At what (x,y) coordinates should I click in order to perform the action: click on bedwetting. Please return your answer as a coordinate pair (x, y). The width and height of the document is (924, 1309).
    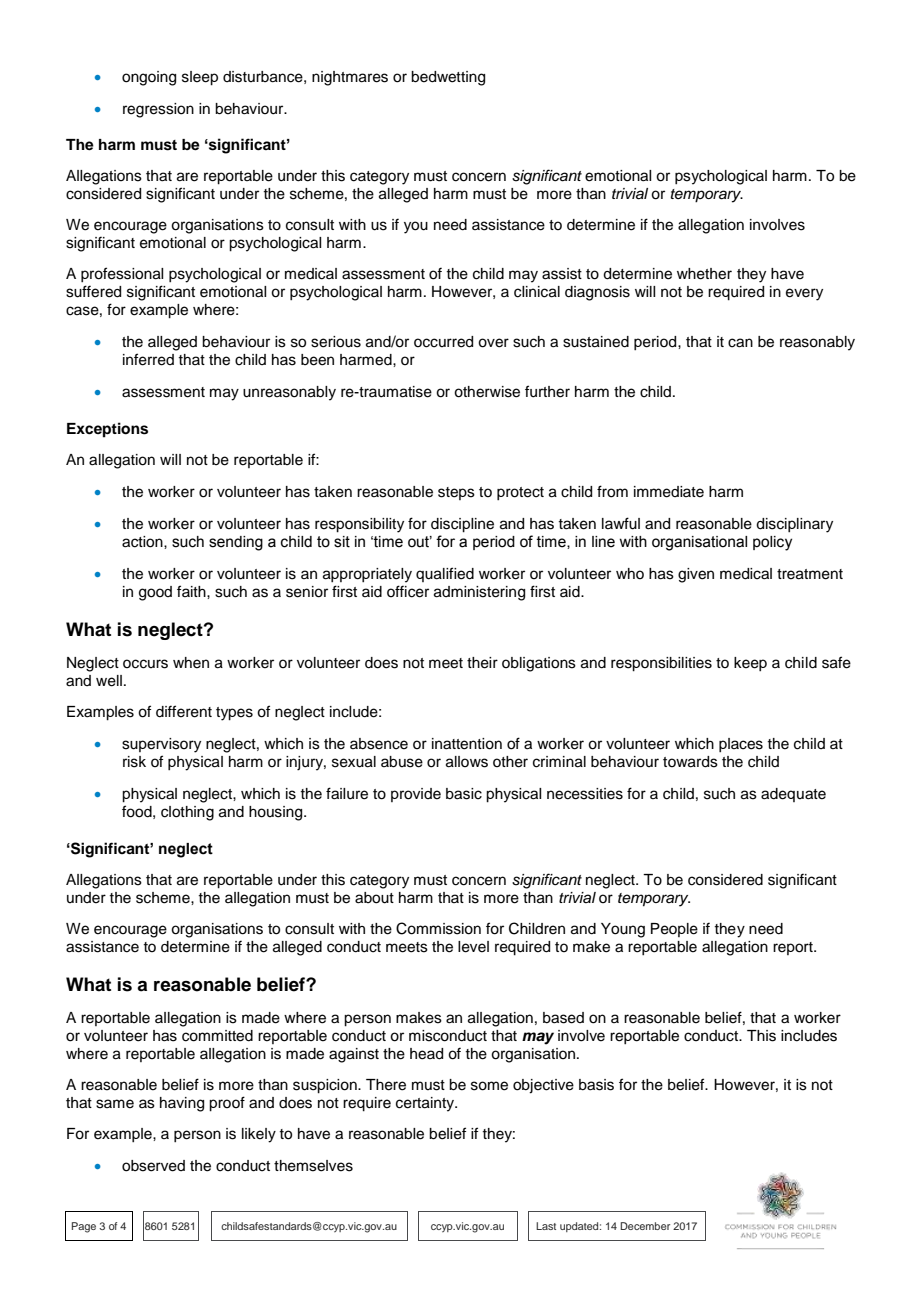
    Looking at the image, I should click on (448, 78).
